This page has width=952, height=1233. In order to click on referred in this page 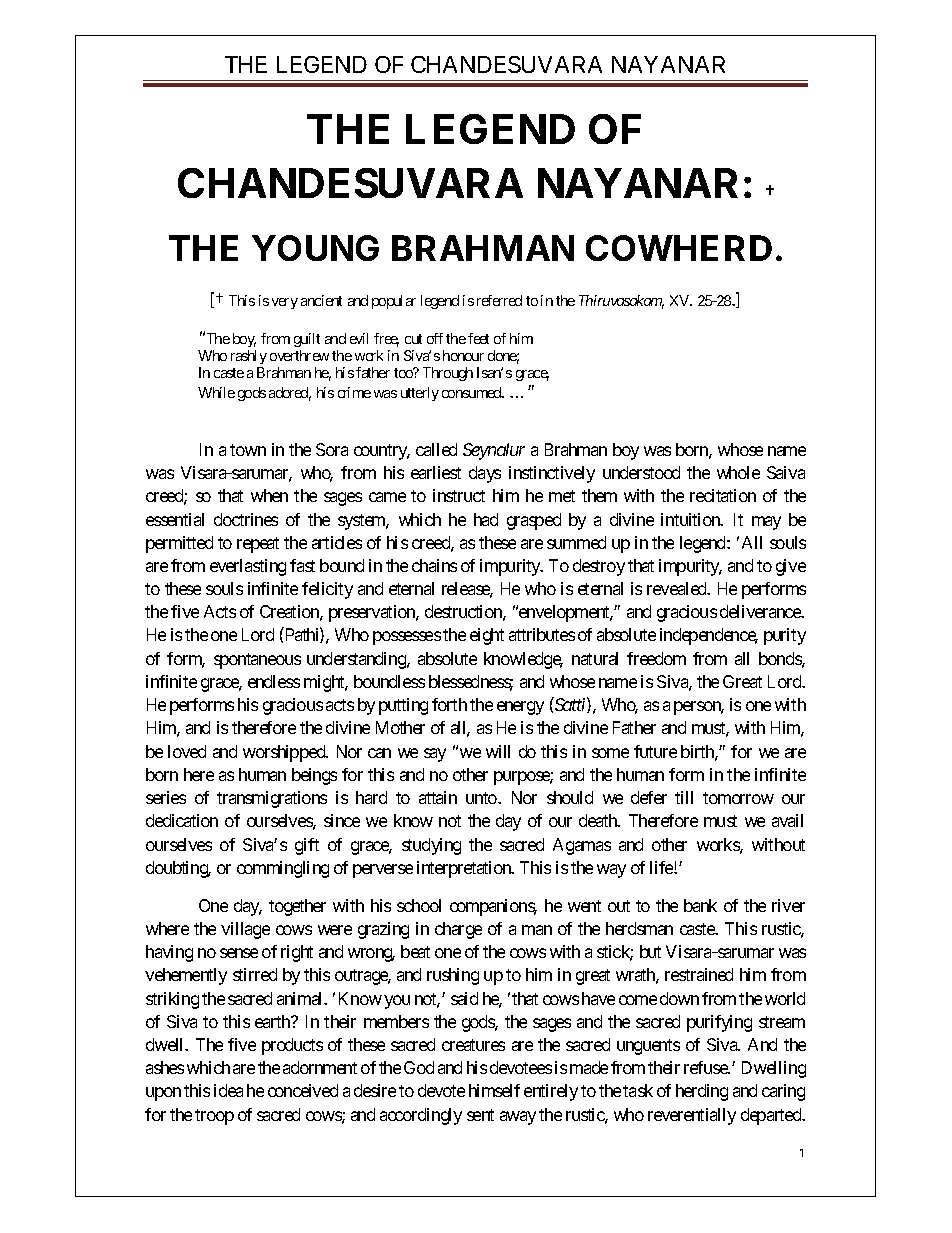, I will do `click(499, 300)`.
